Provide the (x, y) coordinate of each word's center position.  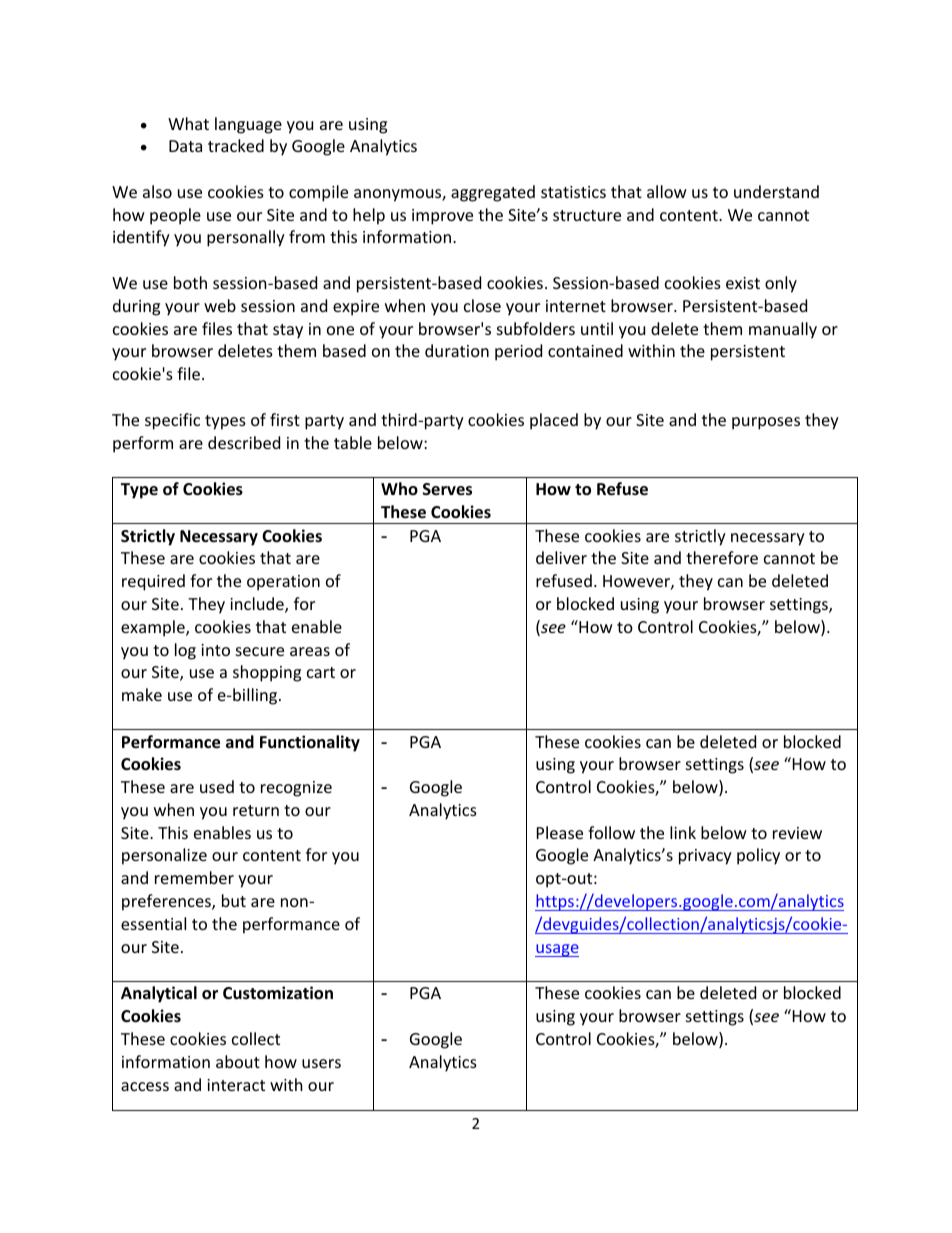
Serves (447, 489)
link (683, 832)
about (238, 1061)
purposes (766, 423)
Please (560, 832)
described (244, 442)
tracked (236, 145)
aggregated (493, 193)
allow (667, 191)
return (256, 810)
